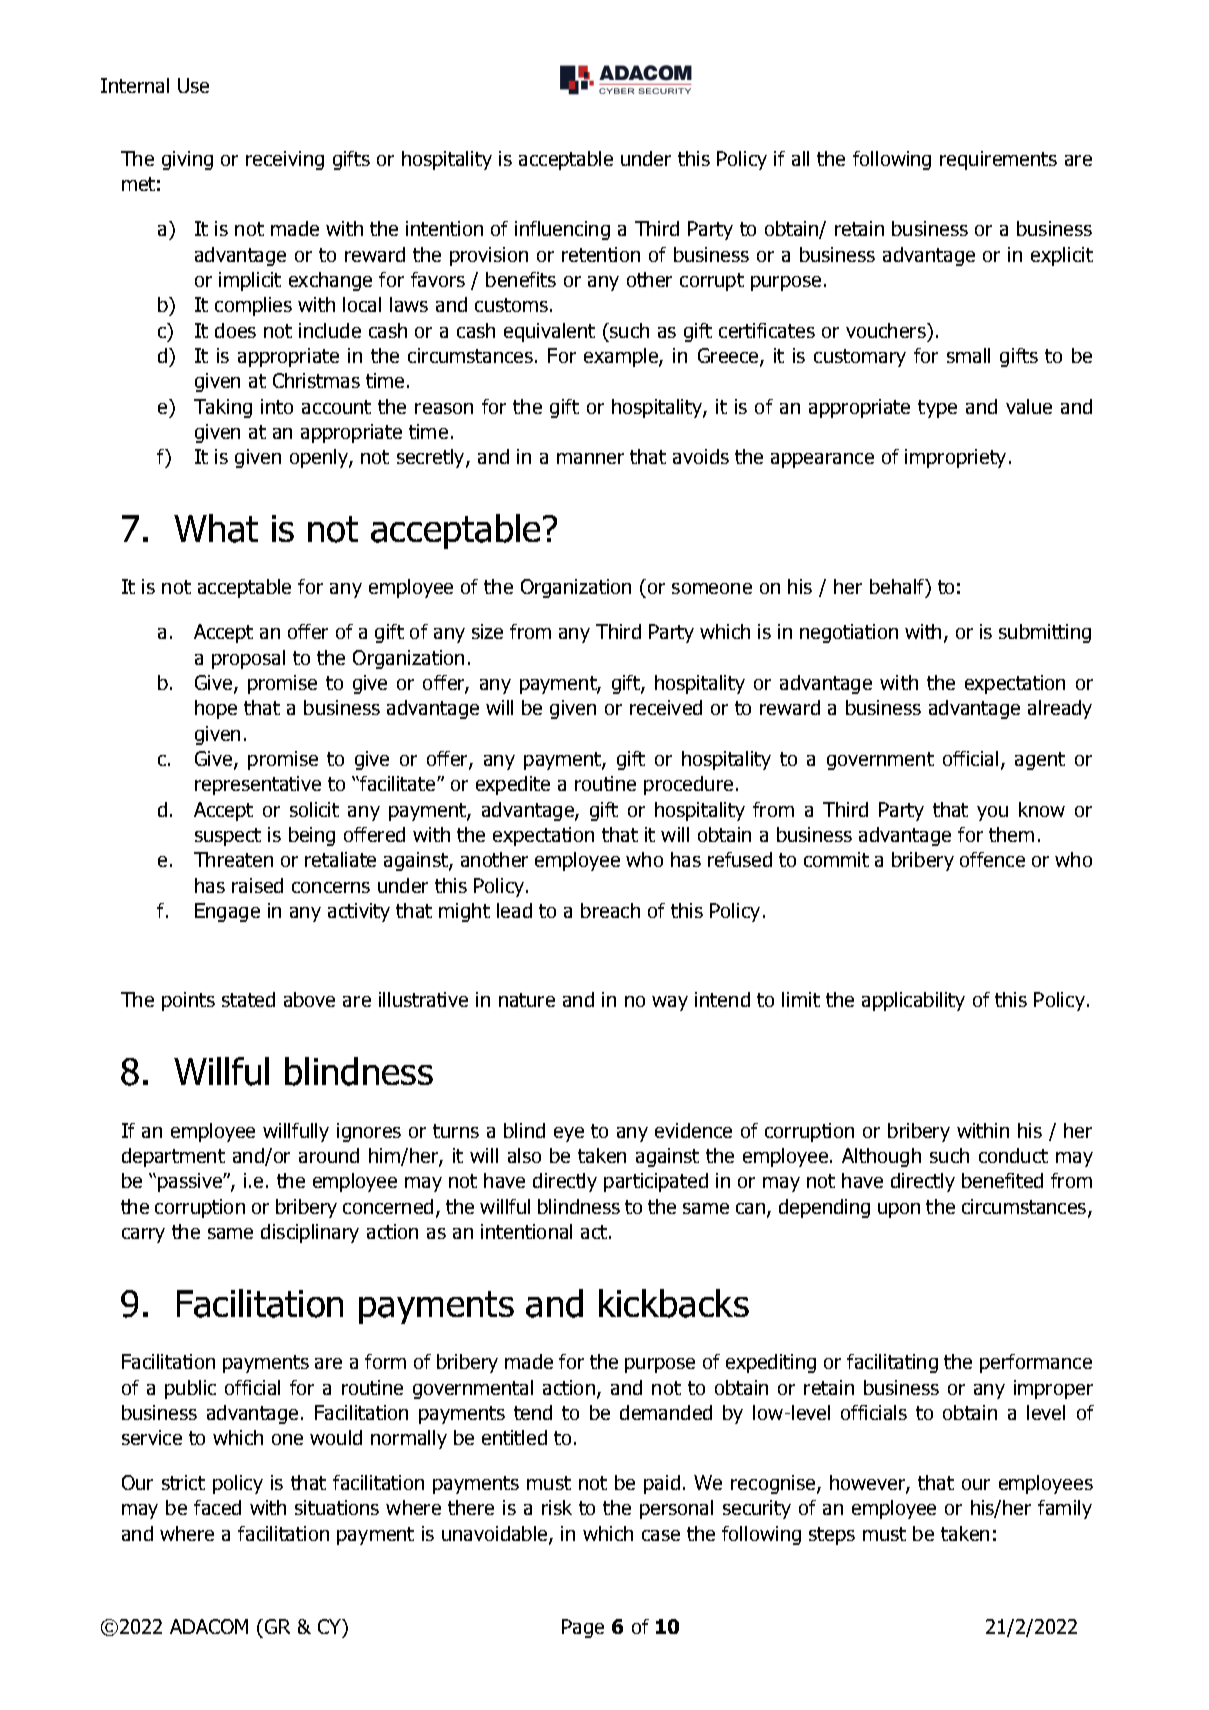 The image size is (1209, 1710). Describe the element at coordinates (562, 230) in the screenshot. I see `influencing` at that location.
